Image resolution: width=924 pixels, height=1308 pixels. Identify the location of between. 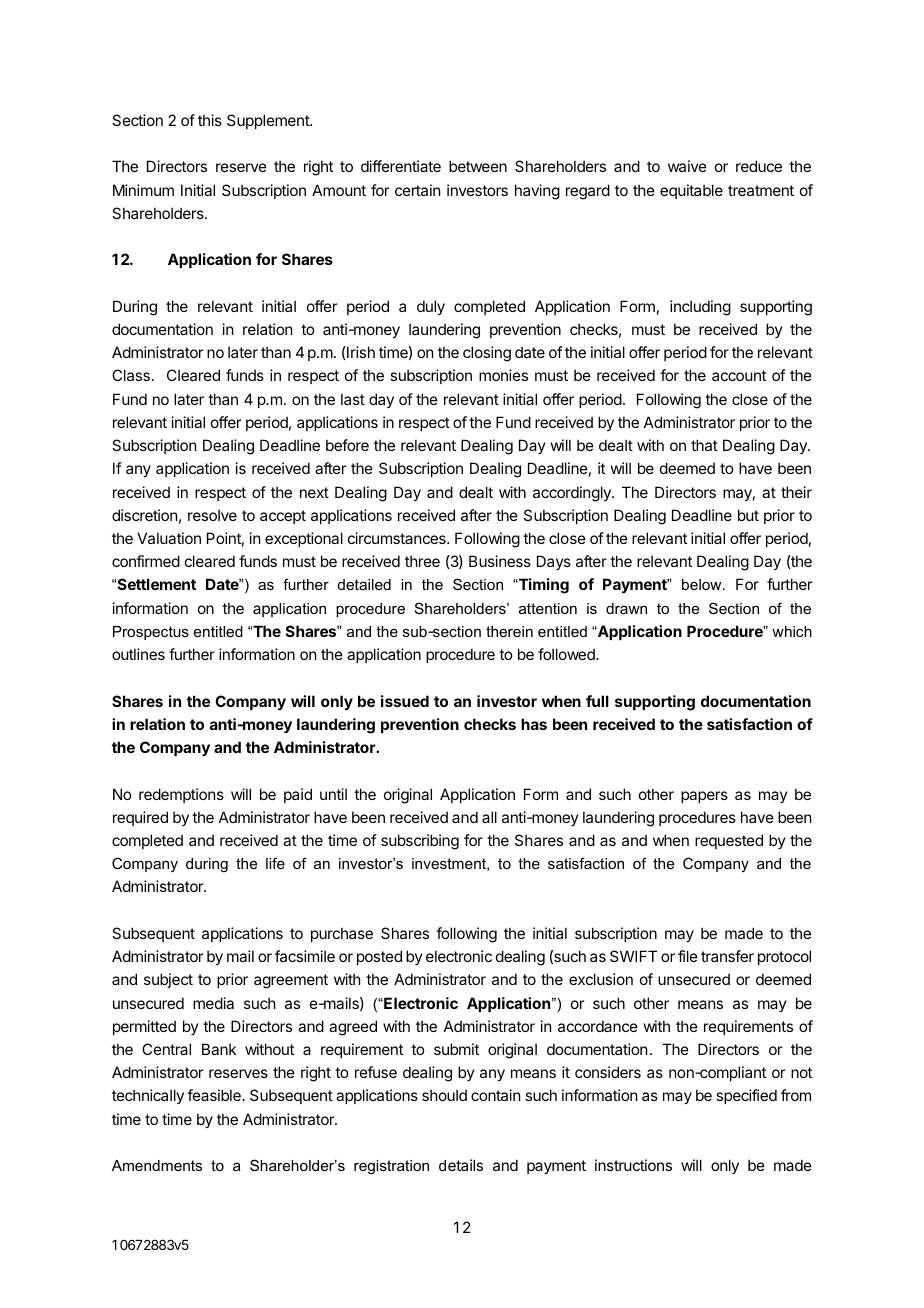
(478, 166).
